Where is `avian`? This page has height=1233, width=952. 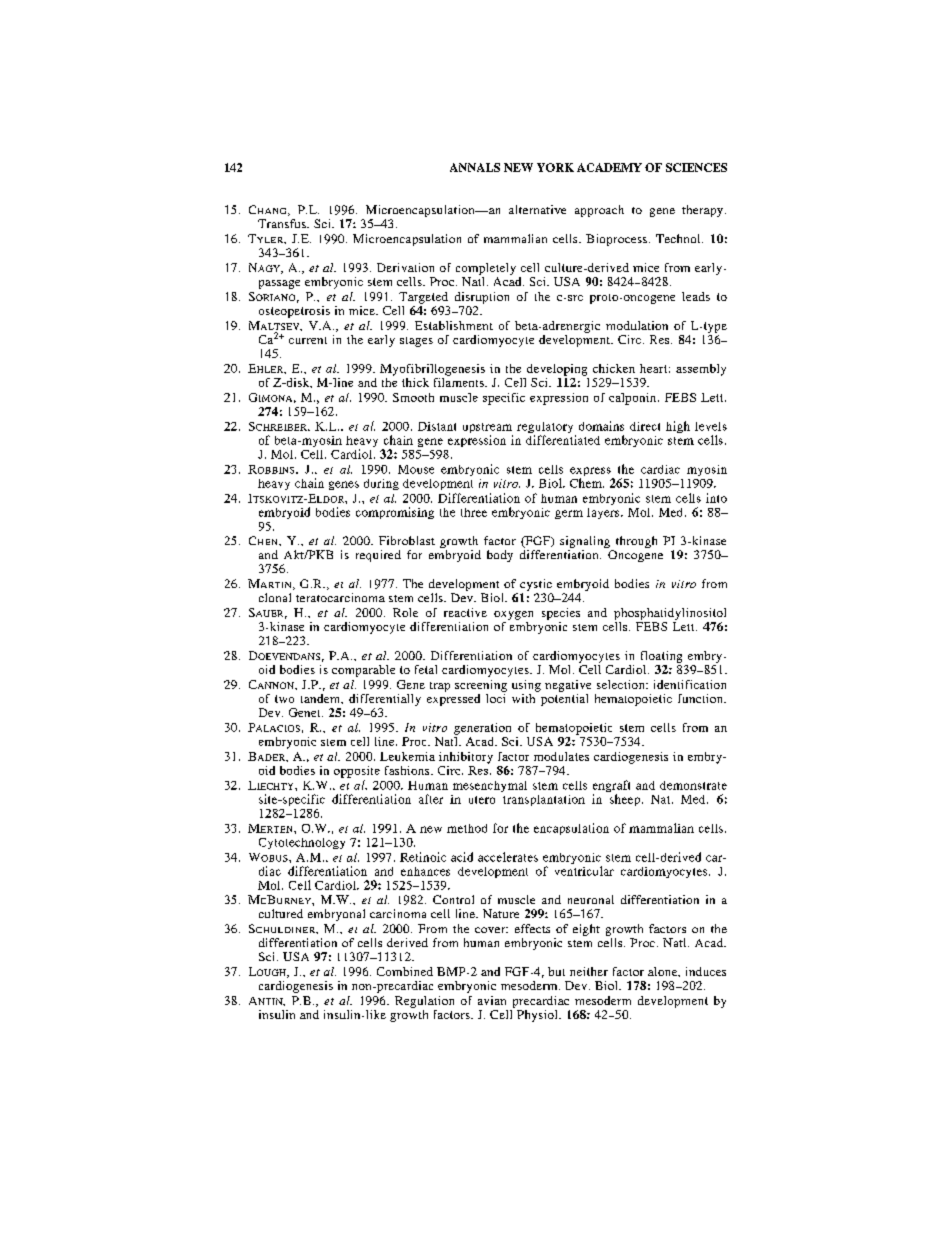 avian is located at coordinates (492, 1000).
